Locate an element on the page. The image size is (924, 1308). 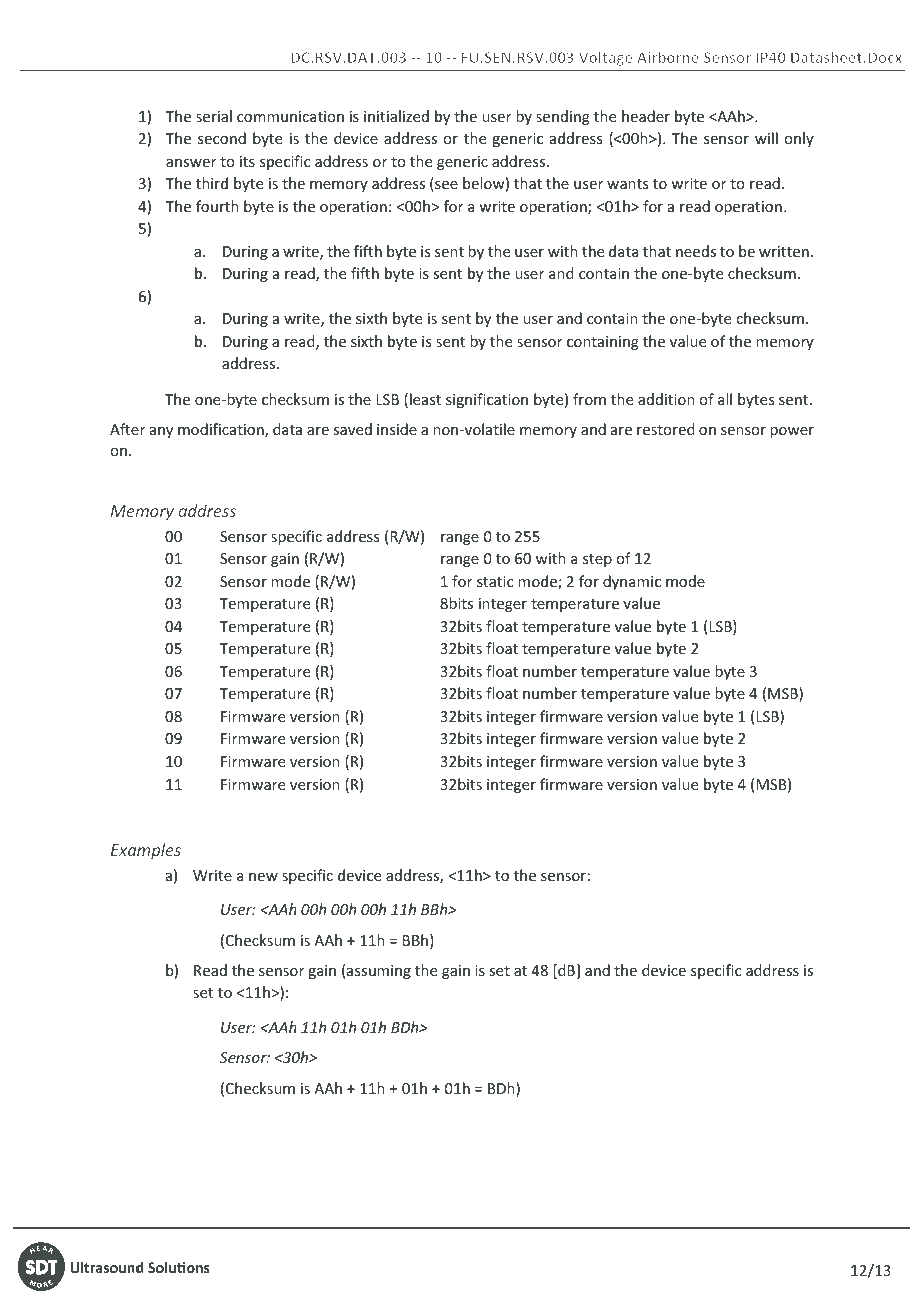
Airborne is located at coordinates (668, 57).
